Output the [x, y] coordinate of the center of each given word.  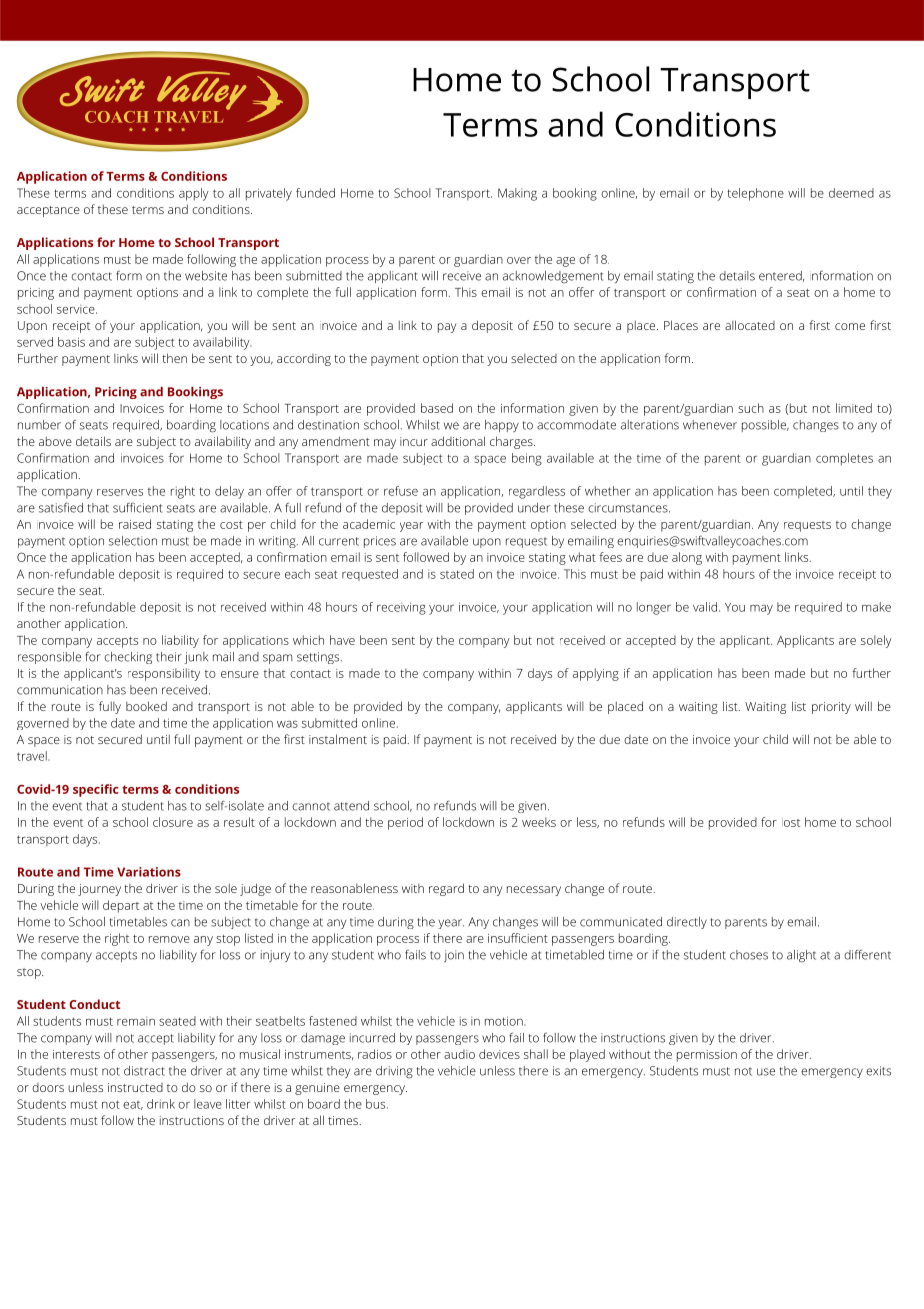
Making [517, 194]
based [437, 408]
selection [133, 541]
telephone [755, 194]
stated [457, 574]
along [687, 558]
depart [121, 906]
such [751, 408]
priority [831, 708]
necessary [534, 891]
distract [144, 1071]
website [206, 276]
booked [146, 706]
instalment [338, 739]
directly [687, 923]
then [174, 358]
